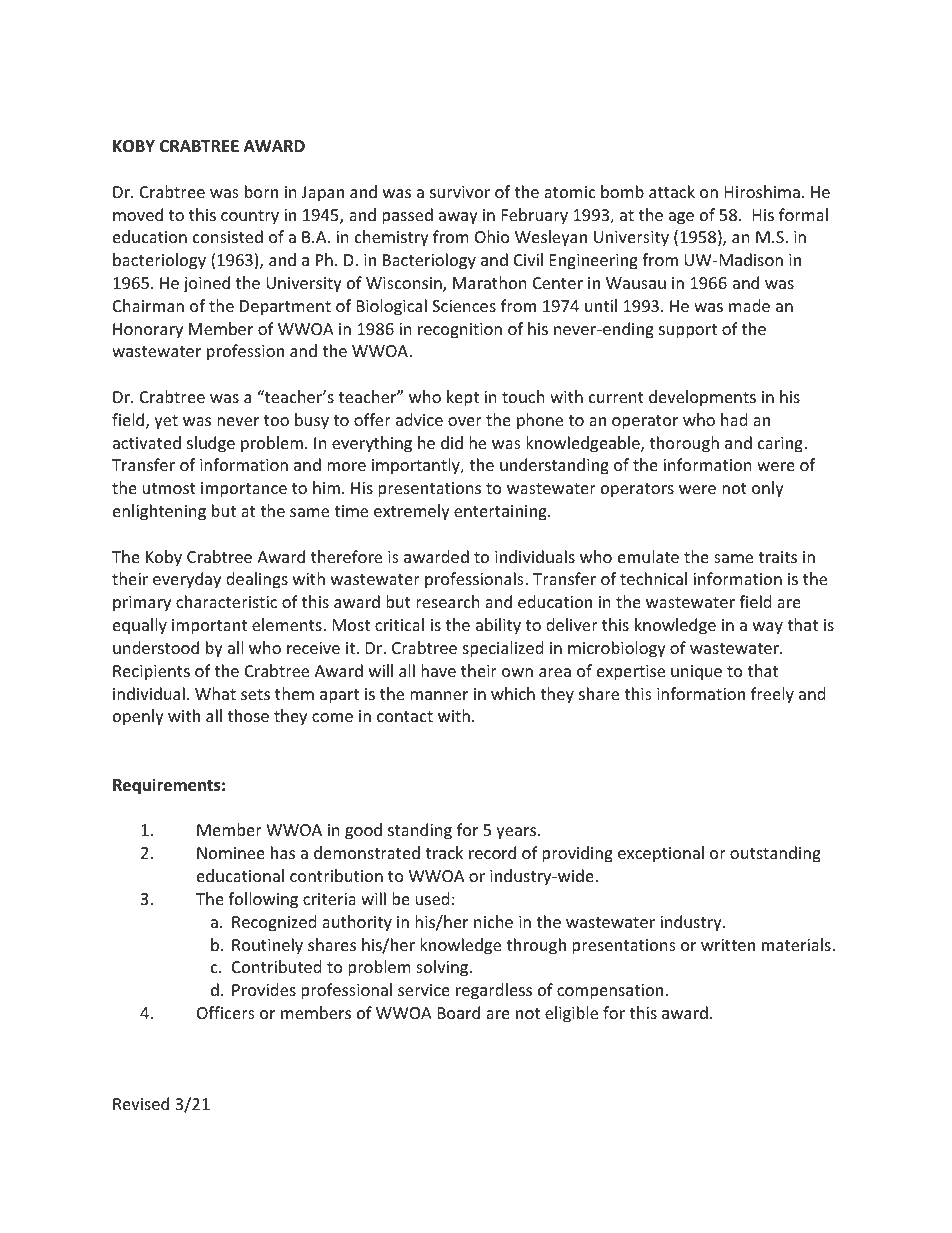 This image has height=1233, width=952. Describe the element at coordinates (696, 673) in the image. I see `unique` at that location.
